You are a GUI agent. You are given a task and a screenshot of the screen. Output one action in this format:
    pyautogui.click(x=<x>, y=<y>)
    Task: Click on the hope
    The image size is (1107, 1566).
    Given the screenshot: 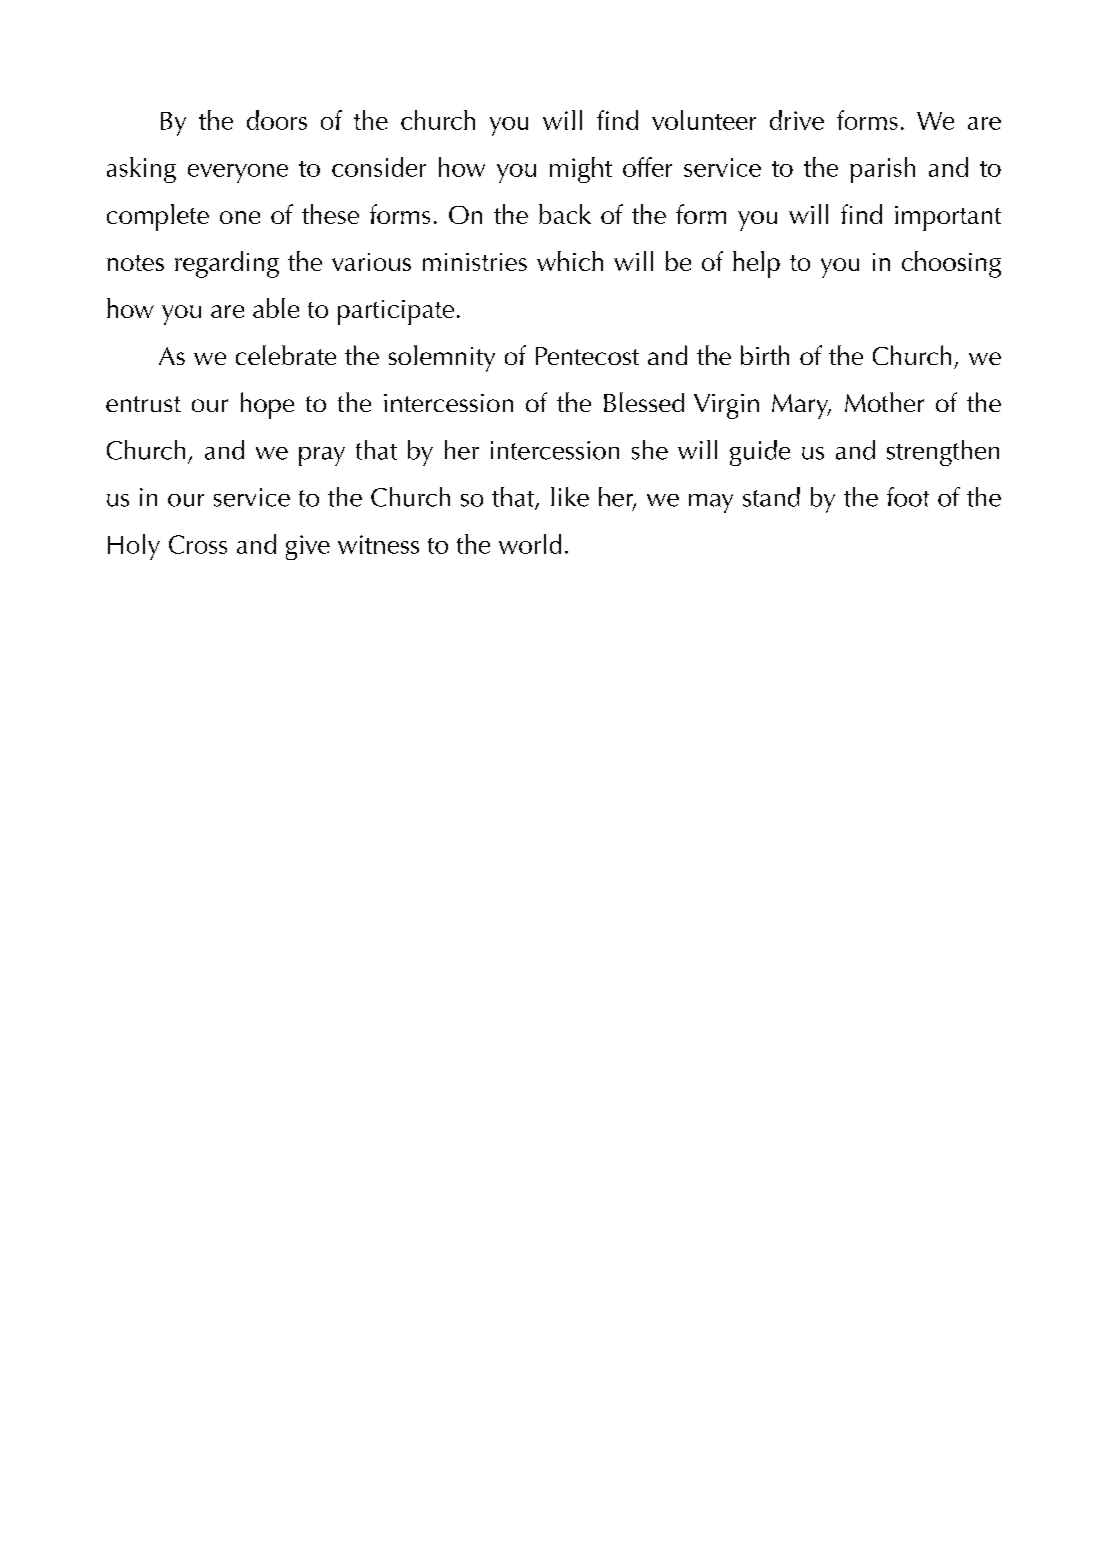 What is the action you would take?
    pyautogui.click(x=267, y=405)
